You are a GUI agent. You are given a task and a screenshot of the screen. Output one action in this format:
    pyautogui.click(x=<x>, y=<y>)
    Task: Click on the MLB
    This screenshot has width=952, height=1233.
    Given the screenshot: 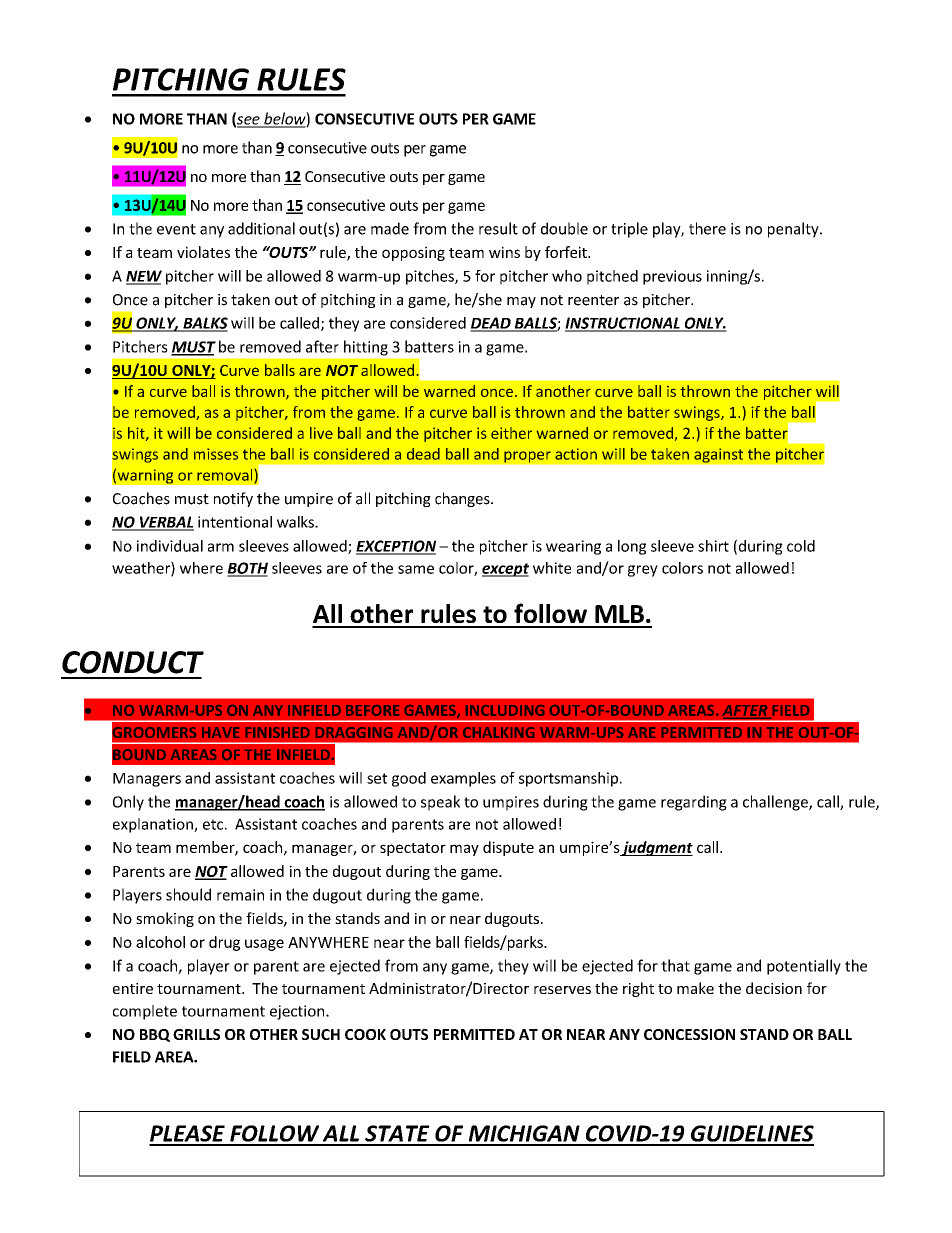 What is the action you would take?
    pyautogui.click(x=619, y=614)
